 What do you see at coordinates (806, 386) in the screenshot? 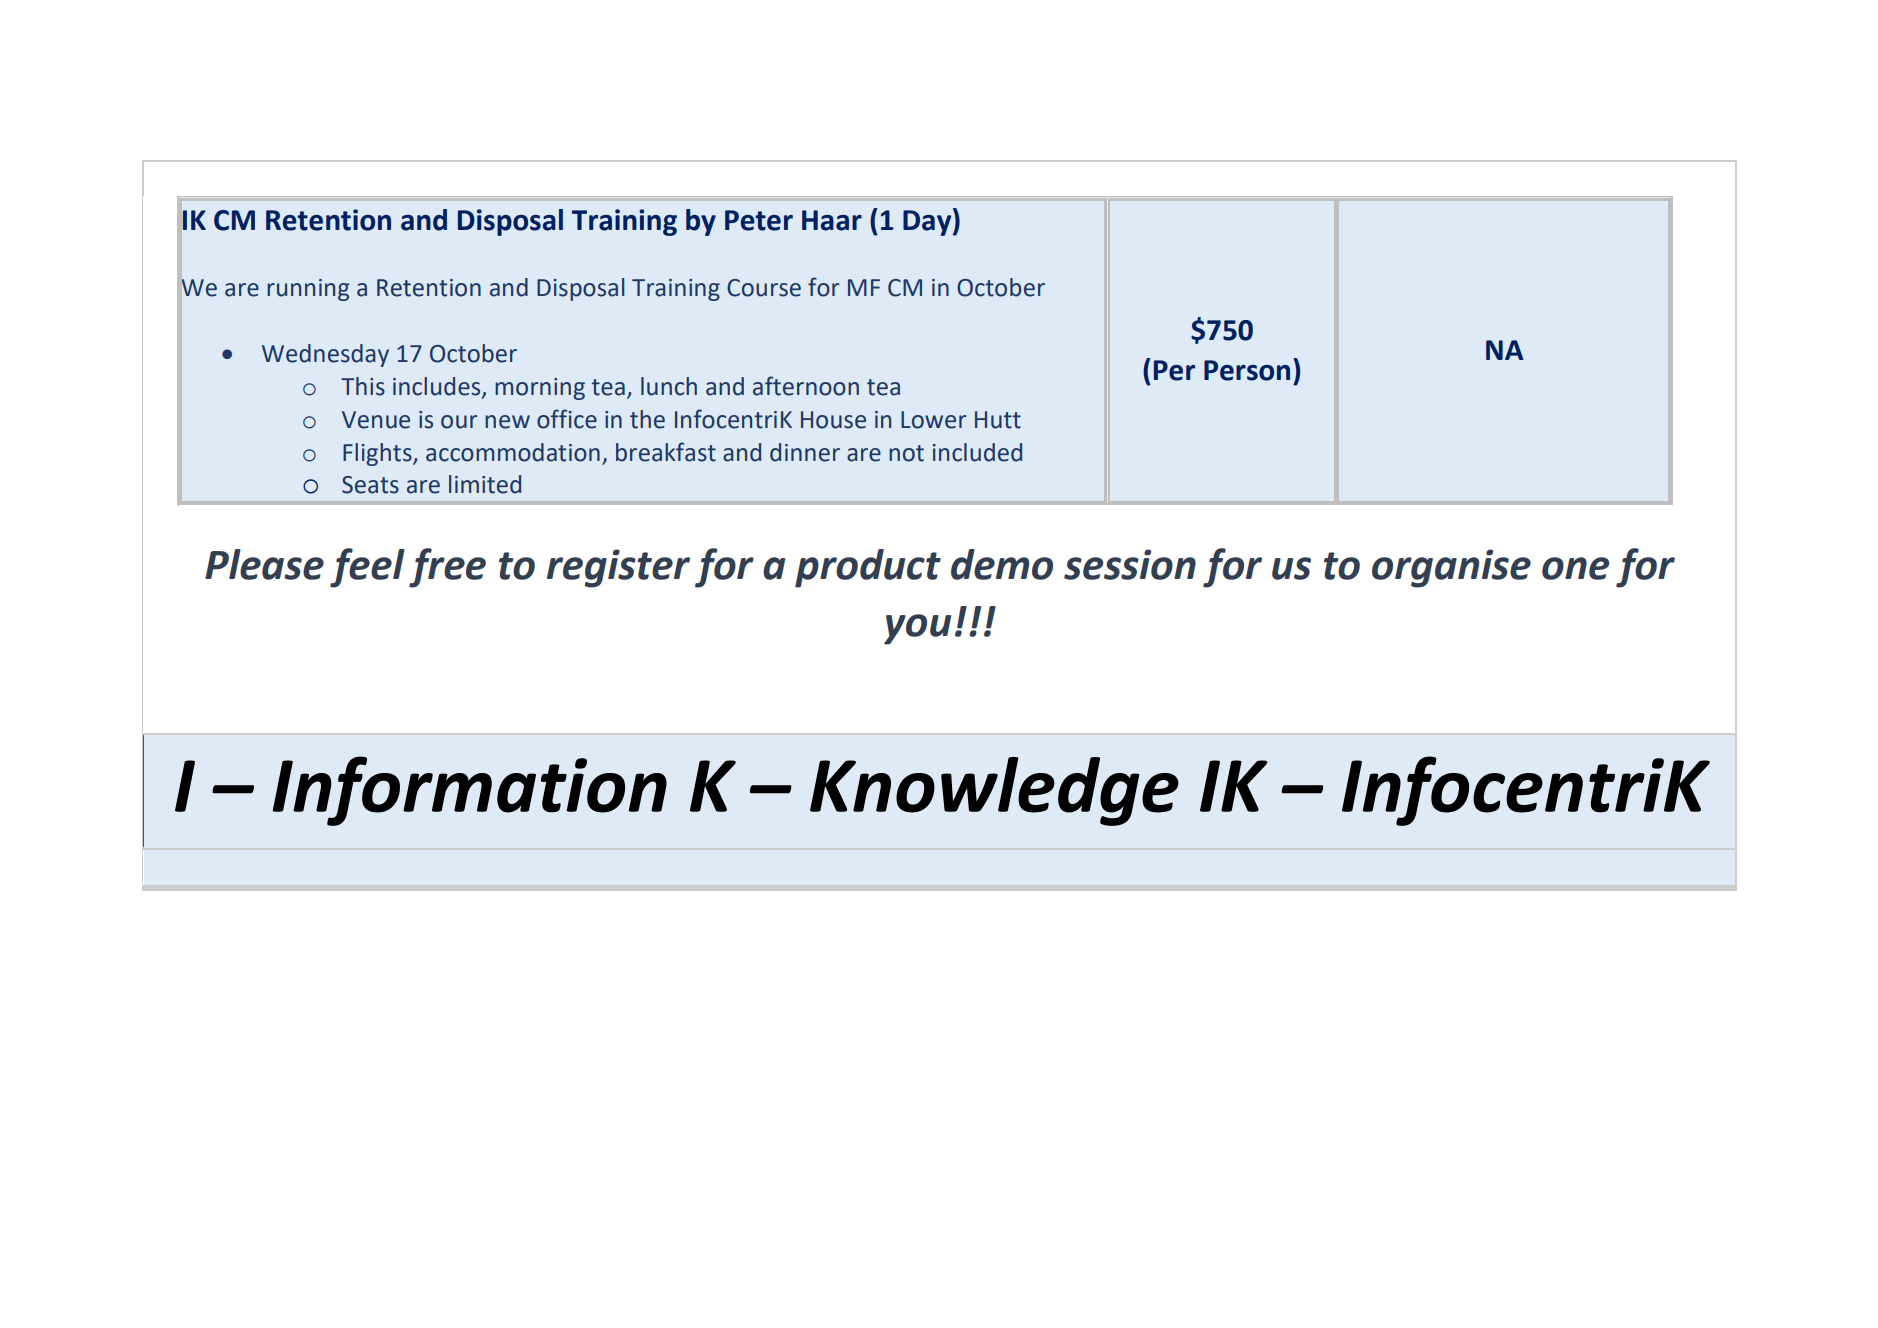
I see `afternoon` at bounding box center [806, 386].
